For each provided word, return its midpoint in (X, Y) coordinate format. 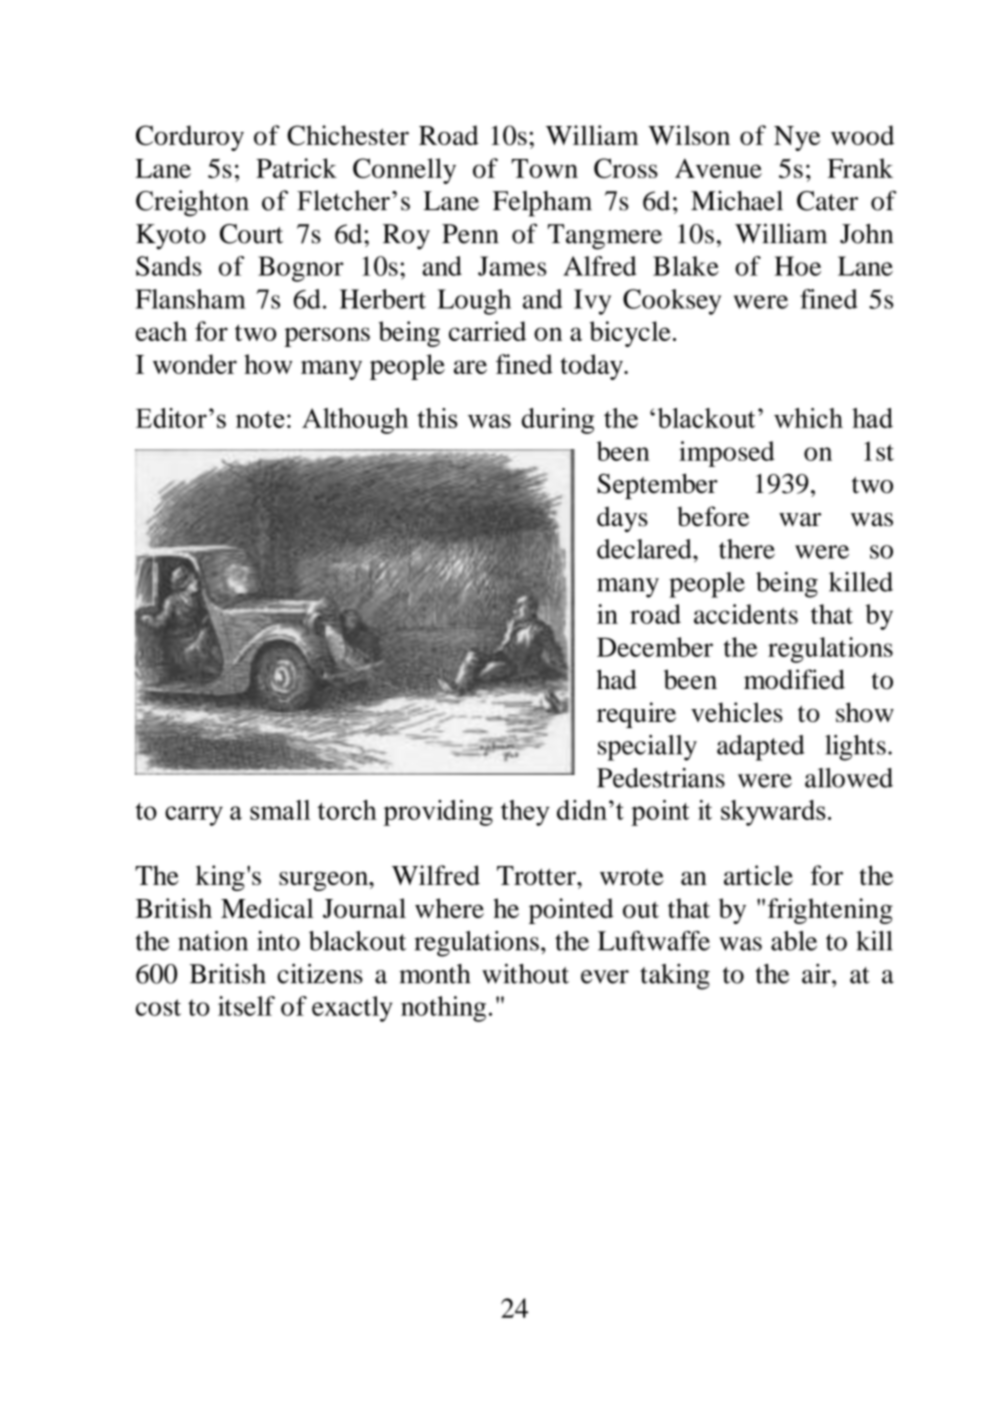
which (808, 418)
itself (246, 1006)
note (260, 419)
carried (487, 331)
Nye (797, 138)
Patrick (296, 168)
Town (545, 168)
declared (645, 549)
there (747, 549)
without (525, 973)
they (525, 813)
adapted (761, 748)
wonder (195, 364)
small (280, 810)
